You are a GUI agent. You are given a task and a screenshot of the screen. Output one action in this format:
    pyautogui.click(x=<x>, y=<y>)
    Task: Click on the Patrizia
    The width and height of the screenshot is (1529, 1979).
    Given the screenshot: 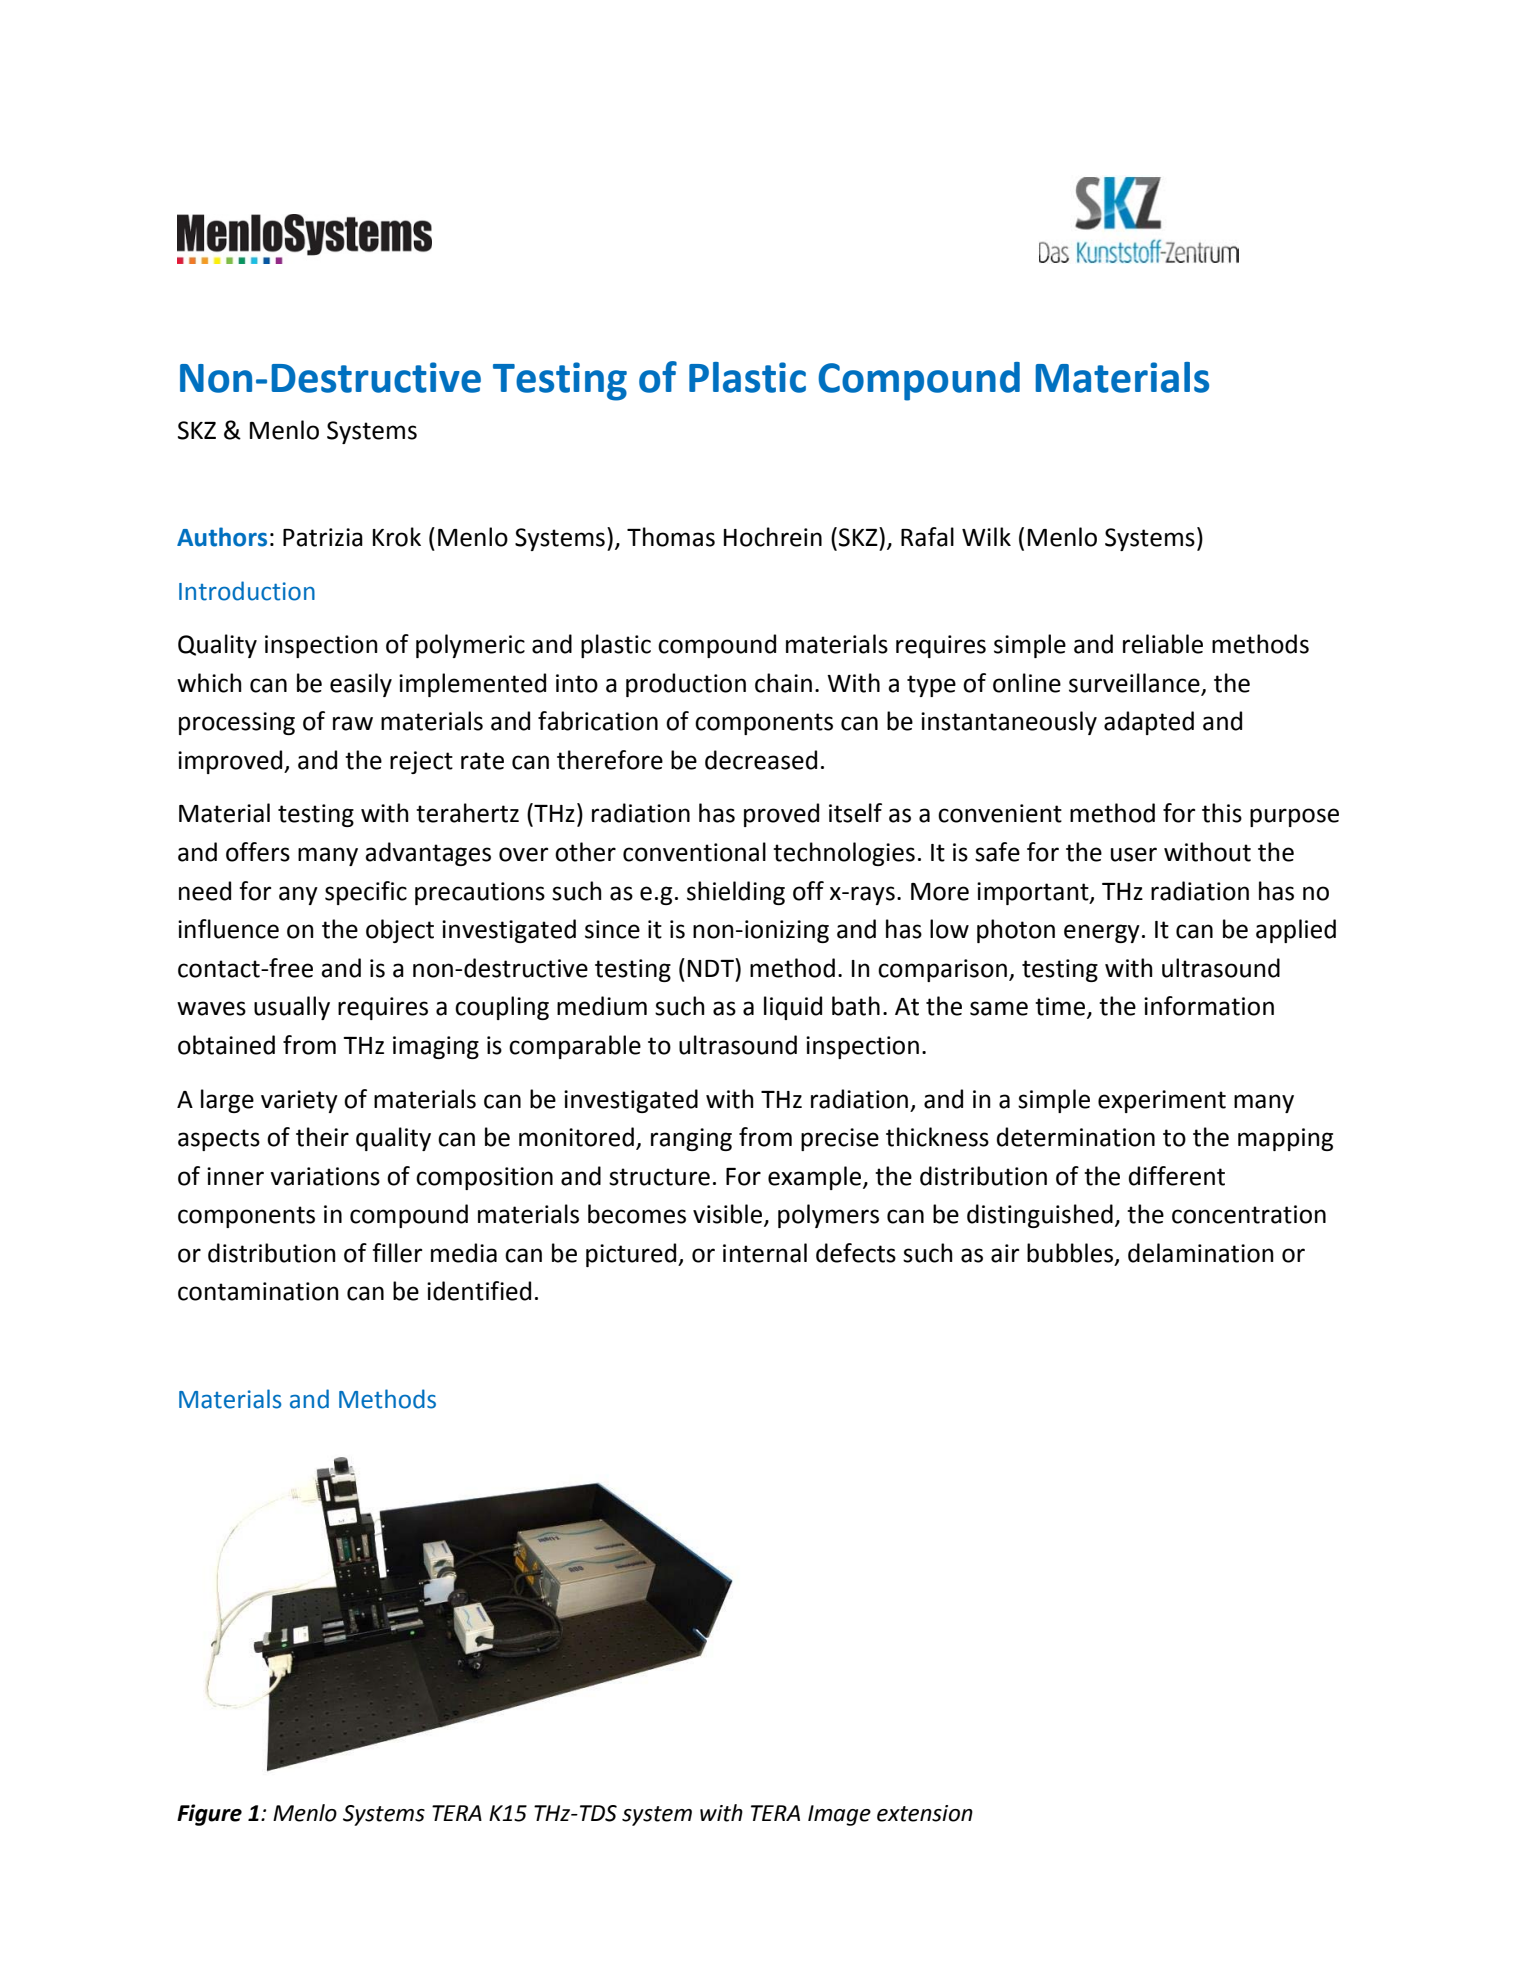 What is the action you would take?
    pyautogui.click(x=323, y=537)
